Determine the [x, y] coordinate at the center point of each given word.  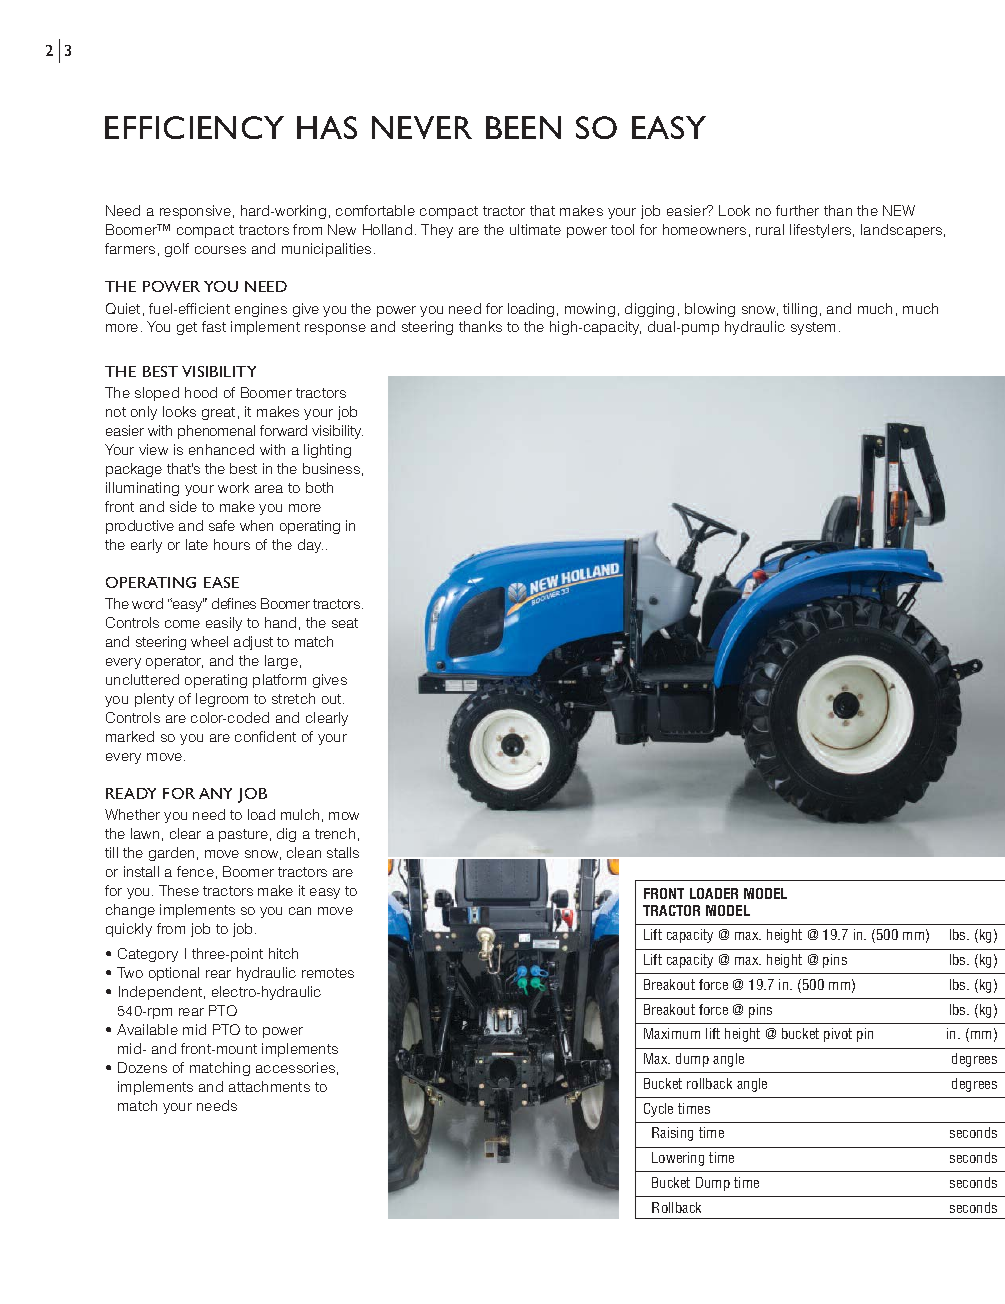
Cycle [658, 1110]
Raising [672, 1134]
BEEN [523, 127]
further [797, 210]
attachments [269, 1086]
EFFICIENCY [194, 127]
